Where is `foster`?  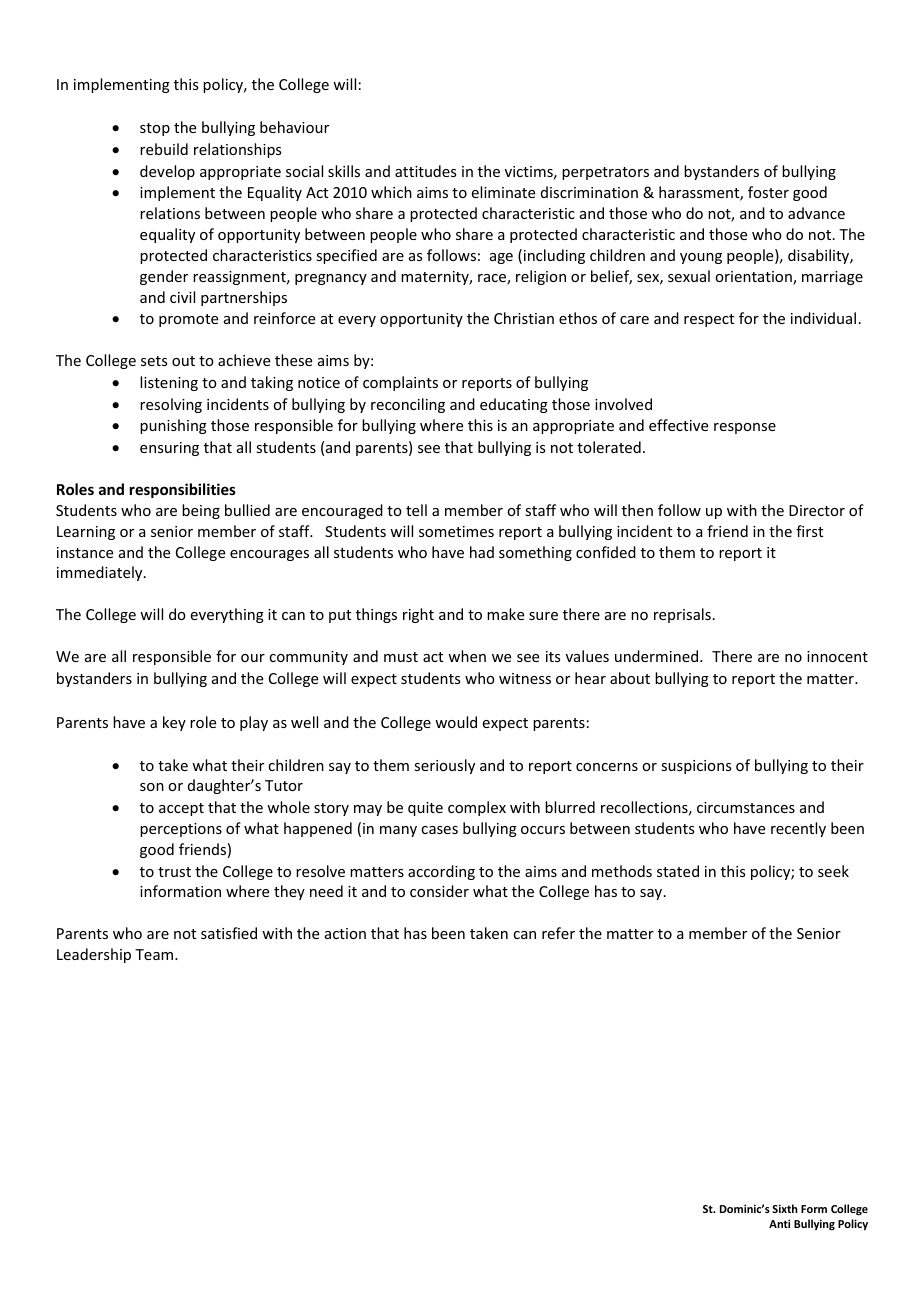
foster is located at coordinates (768, 192).
